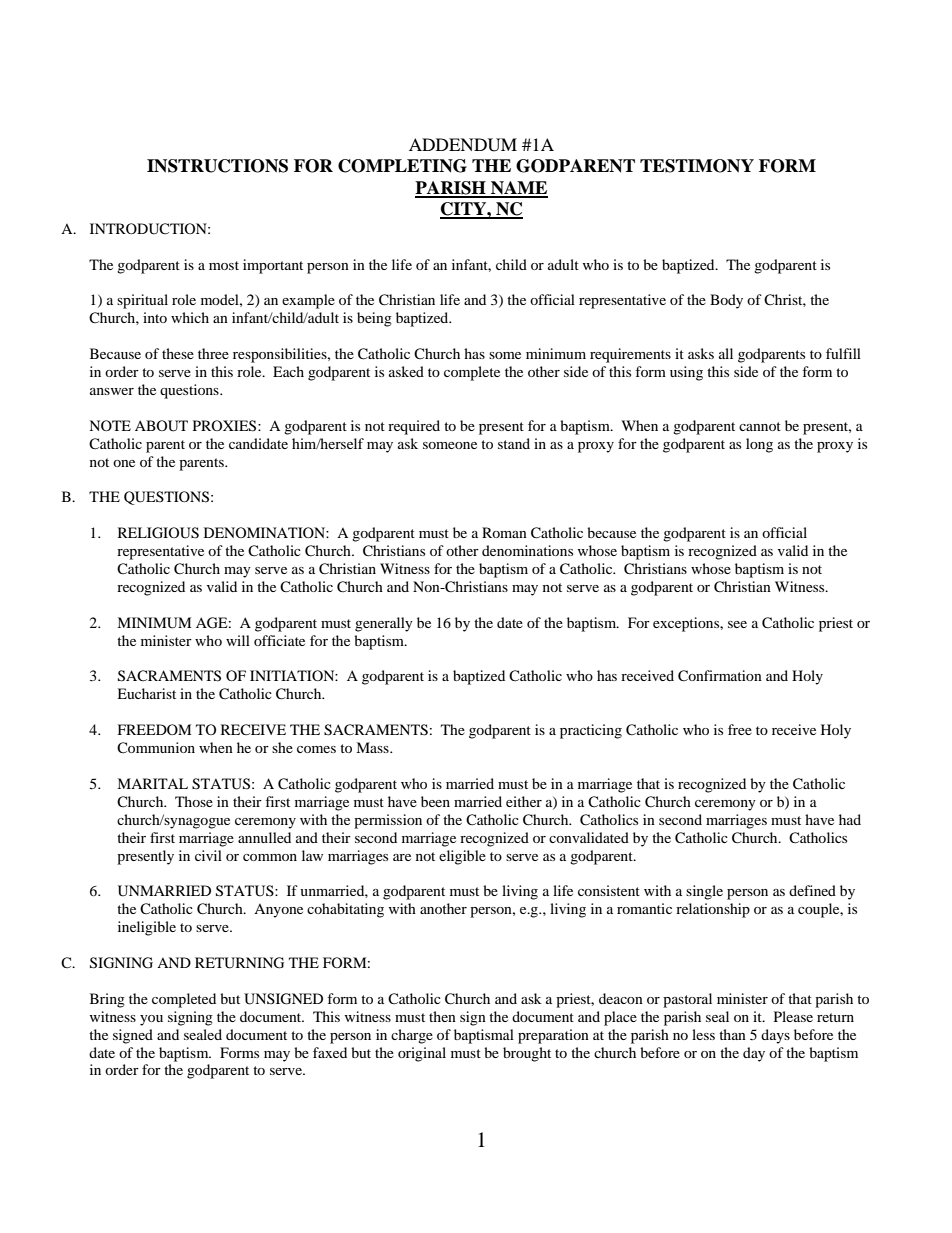 The height and width of the screenshot is (1233, 952). What do you see at coordinates (406, 371) in the screenshot?
I see `asked` at bounding box center [406, 371].
